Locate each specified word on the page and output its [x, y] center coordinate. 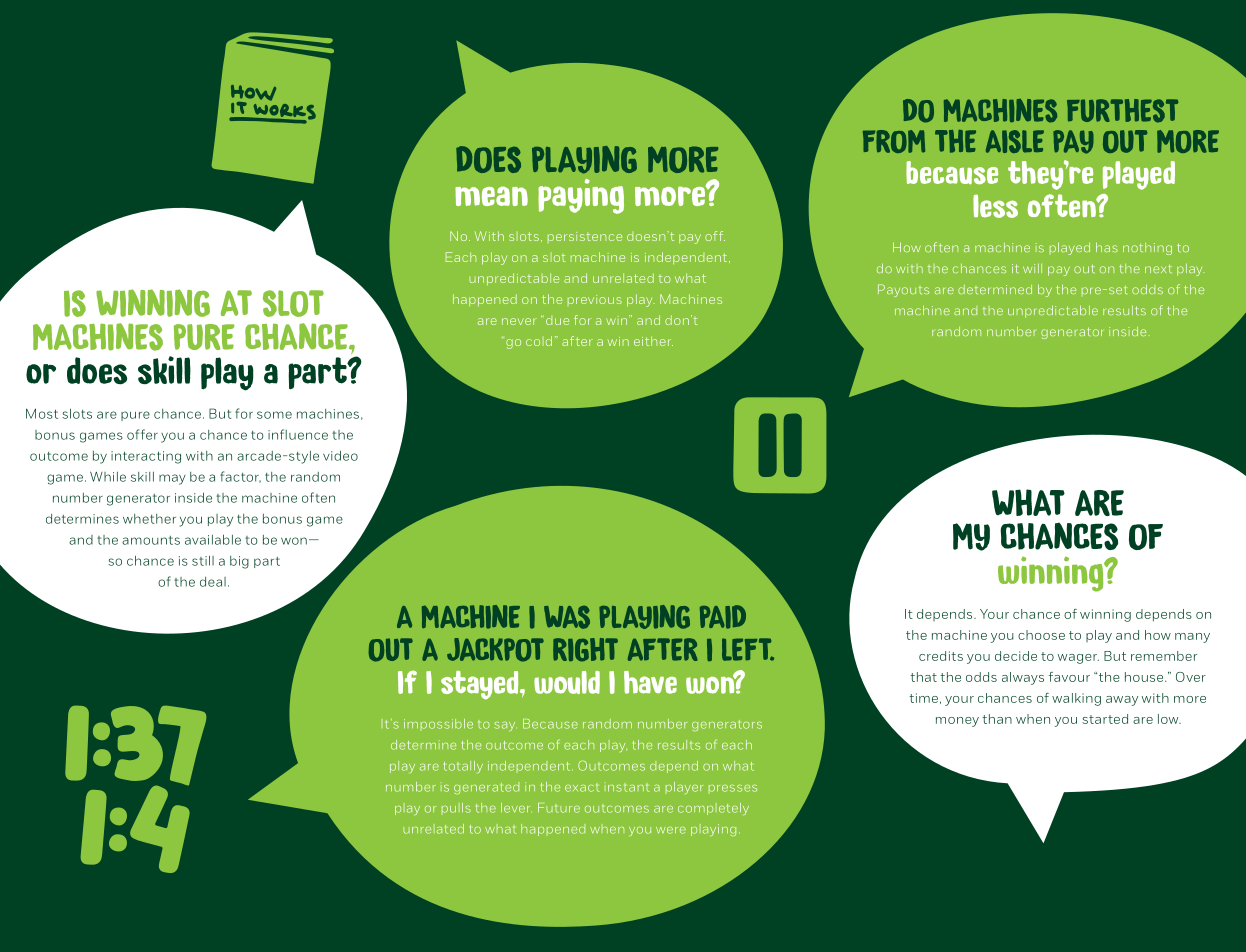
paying [581, 196]
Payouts [903, 290]
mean [491, 196]
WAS [567, 617]
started [1105, 719]
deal [213, 582]
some [274, 415]
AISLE [1015, 141]
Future [559, 808]
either [653, 341]
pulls [456, 809]
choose [1041, 635]
